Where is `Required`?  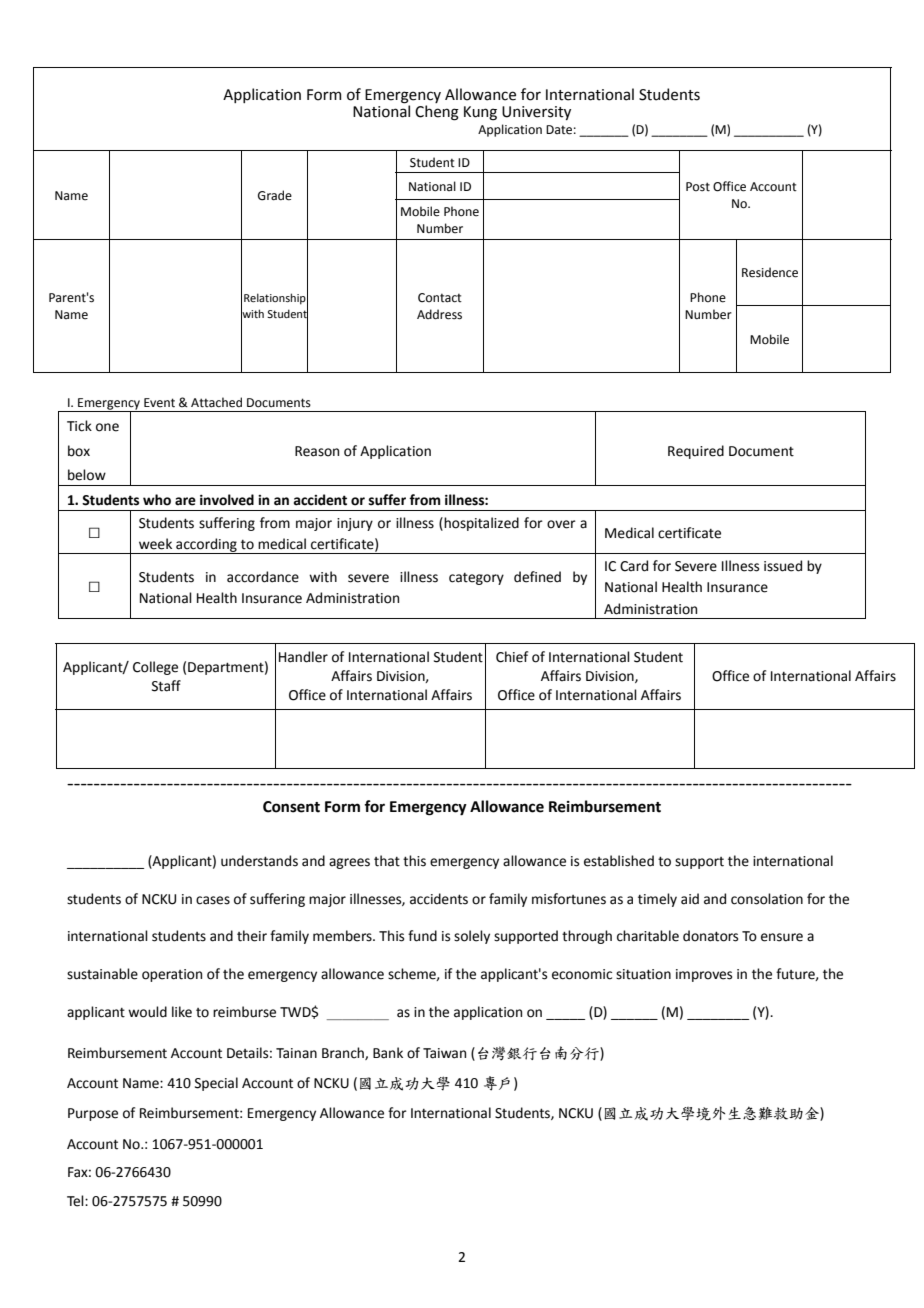
Required is located at coordinates (696, 452).
